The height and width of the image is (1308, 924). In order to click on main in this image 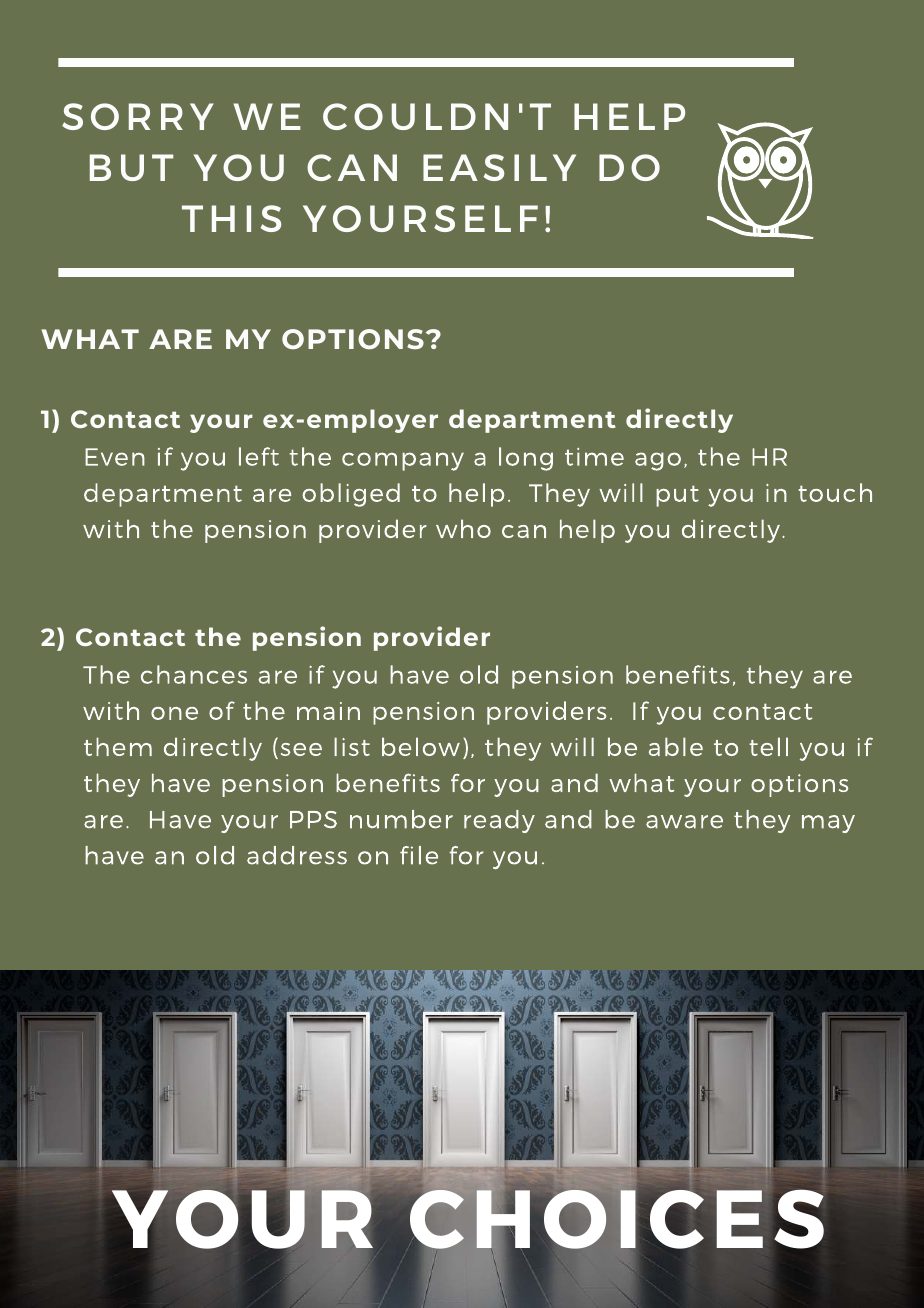, I will do `click(328, 711)`.
